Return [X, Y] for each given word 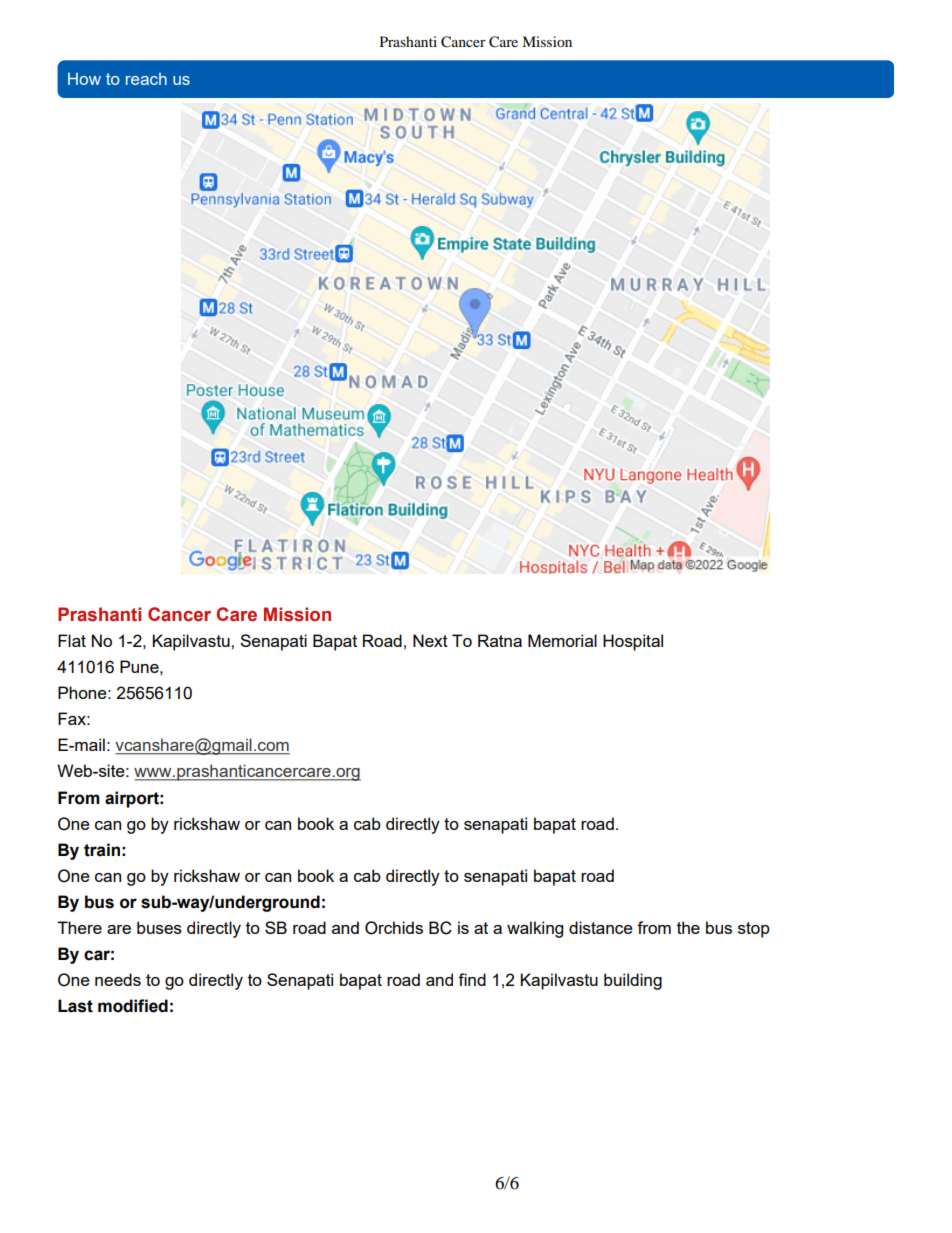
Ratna [500, 640]
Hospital [633, 642]
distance [601, 927]
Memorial [562, 640]
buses [159, 927]
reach [146, 79]
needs [118, 979]
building [633, 981]
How [84, 79]
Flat [72, 640]
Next [430, 640]
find [472, 979]
